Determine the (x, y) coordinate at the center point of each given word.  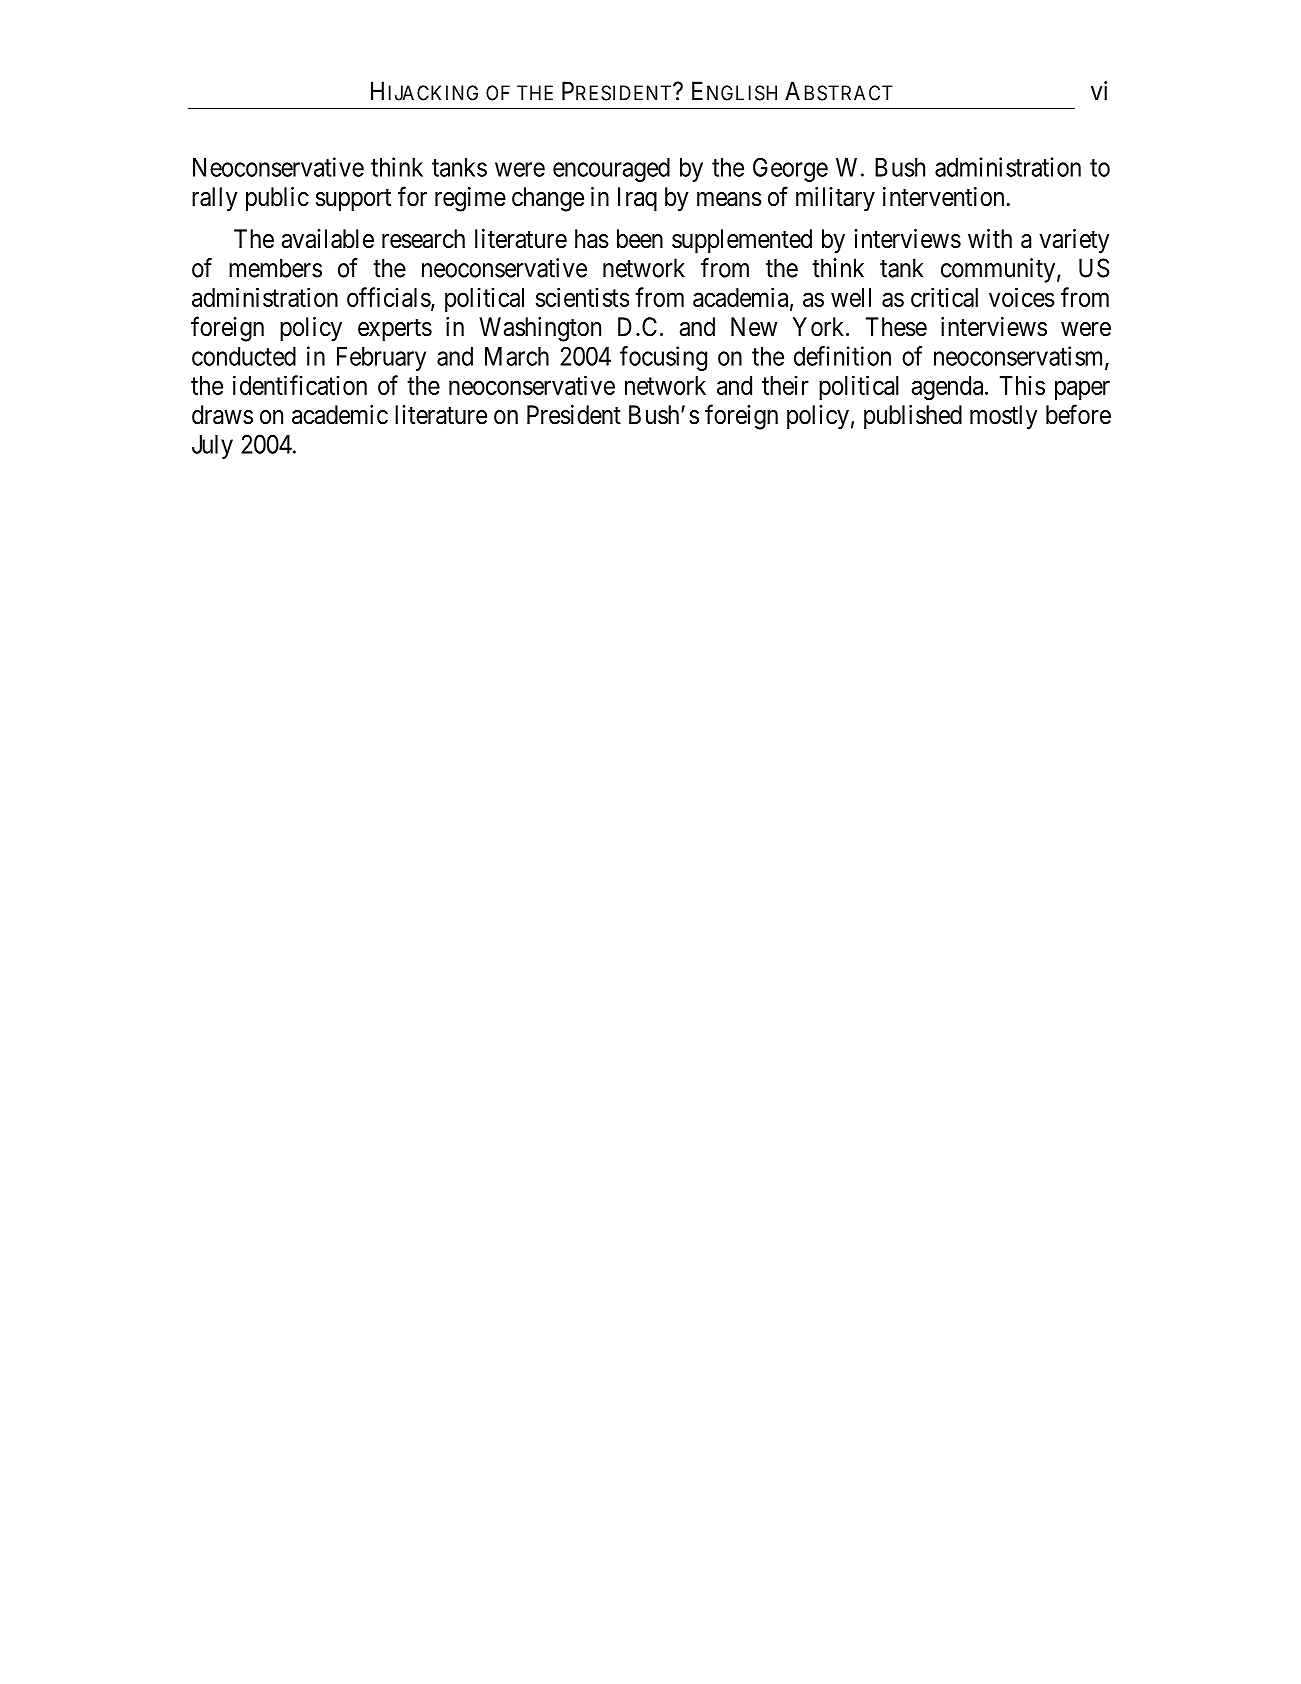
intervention (943, 197)
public (277, 199)
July (212, 447)
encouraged (611, 170)
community (998, 270)
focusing (663, 358)
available (328, 239)
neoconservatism (1020, 357)
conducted (244, 356)
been (640, 239)
